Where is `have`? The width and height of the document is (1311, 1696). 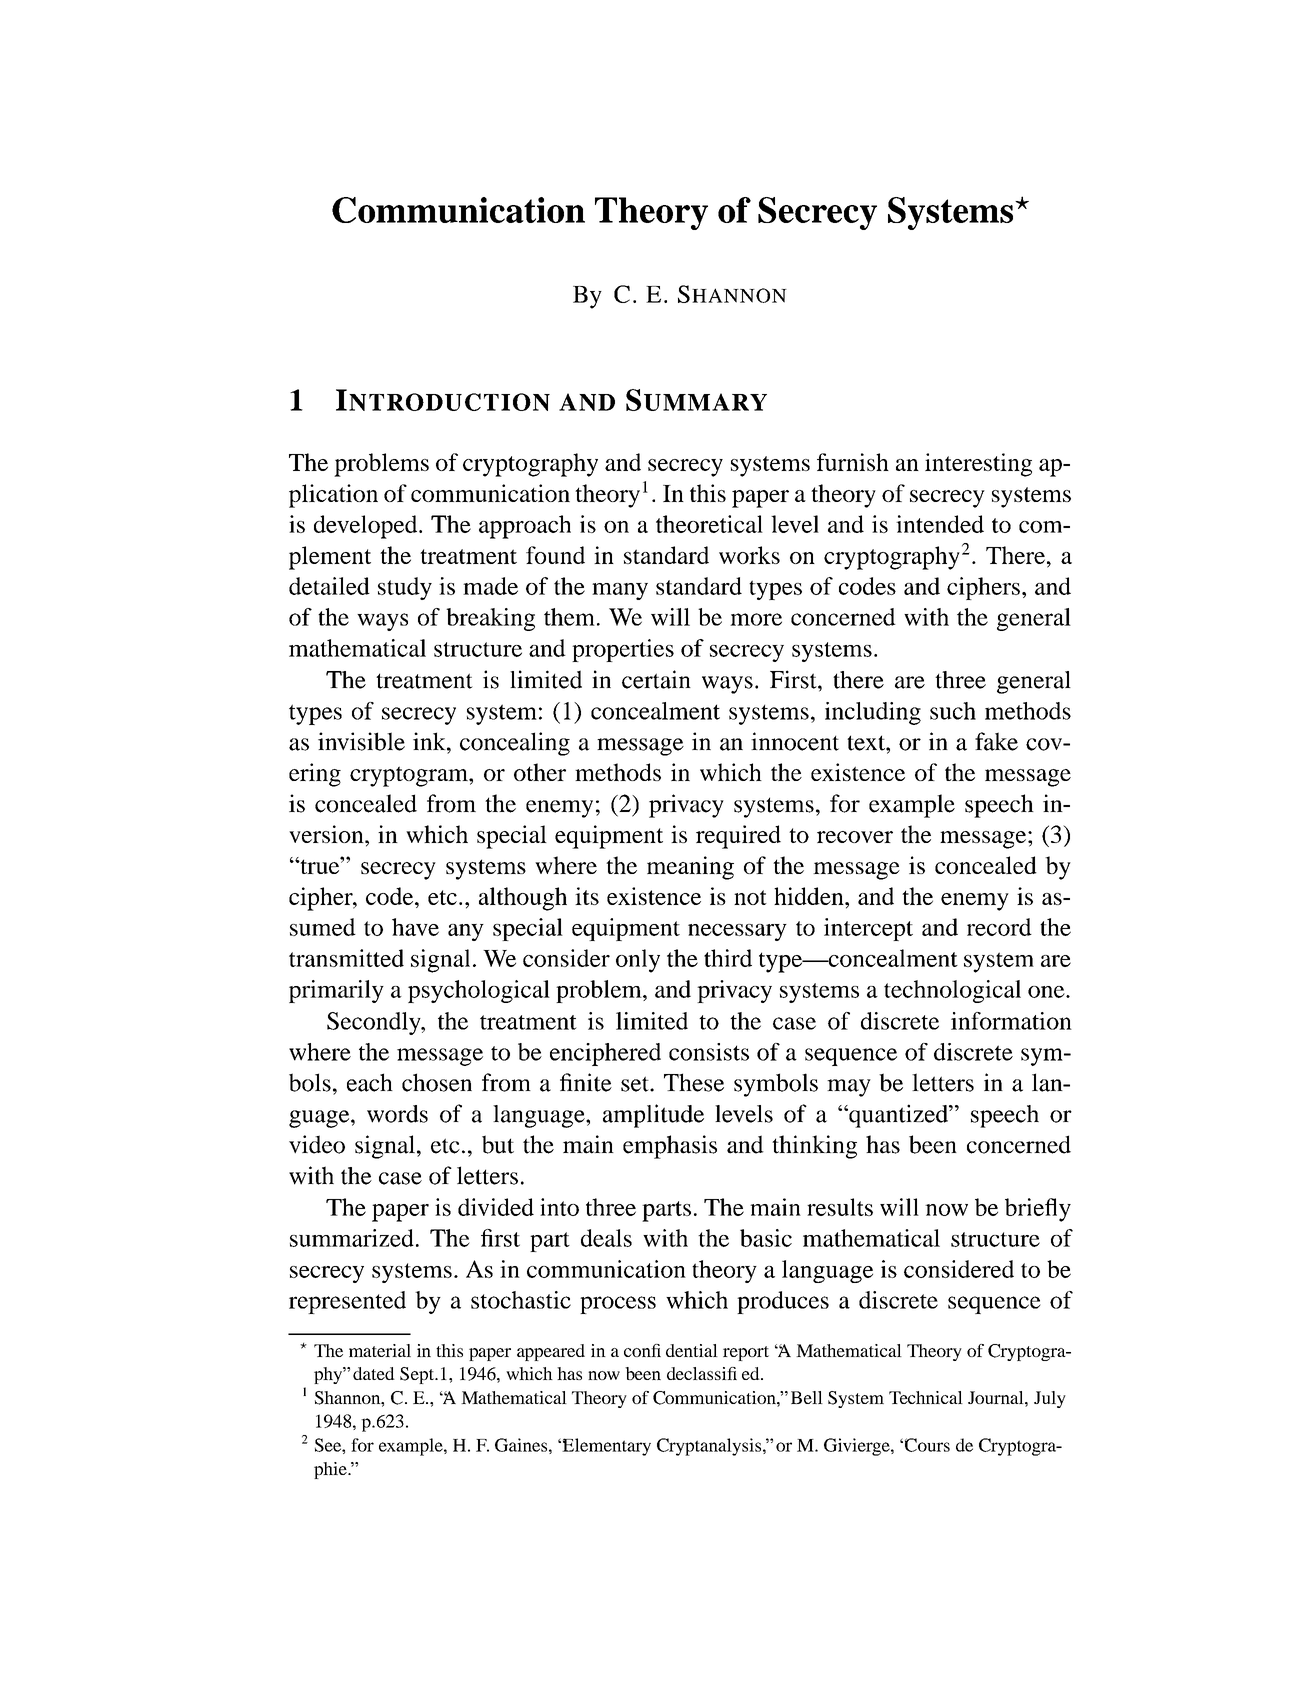 have is located at coordinates (415, 927).
